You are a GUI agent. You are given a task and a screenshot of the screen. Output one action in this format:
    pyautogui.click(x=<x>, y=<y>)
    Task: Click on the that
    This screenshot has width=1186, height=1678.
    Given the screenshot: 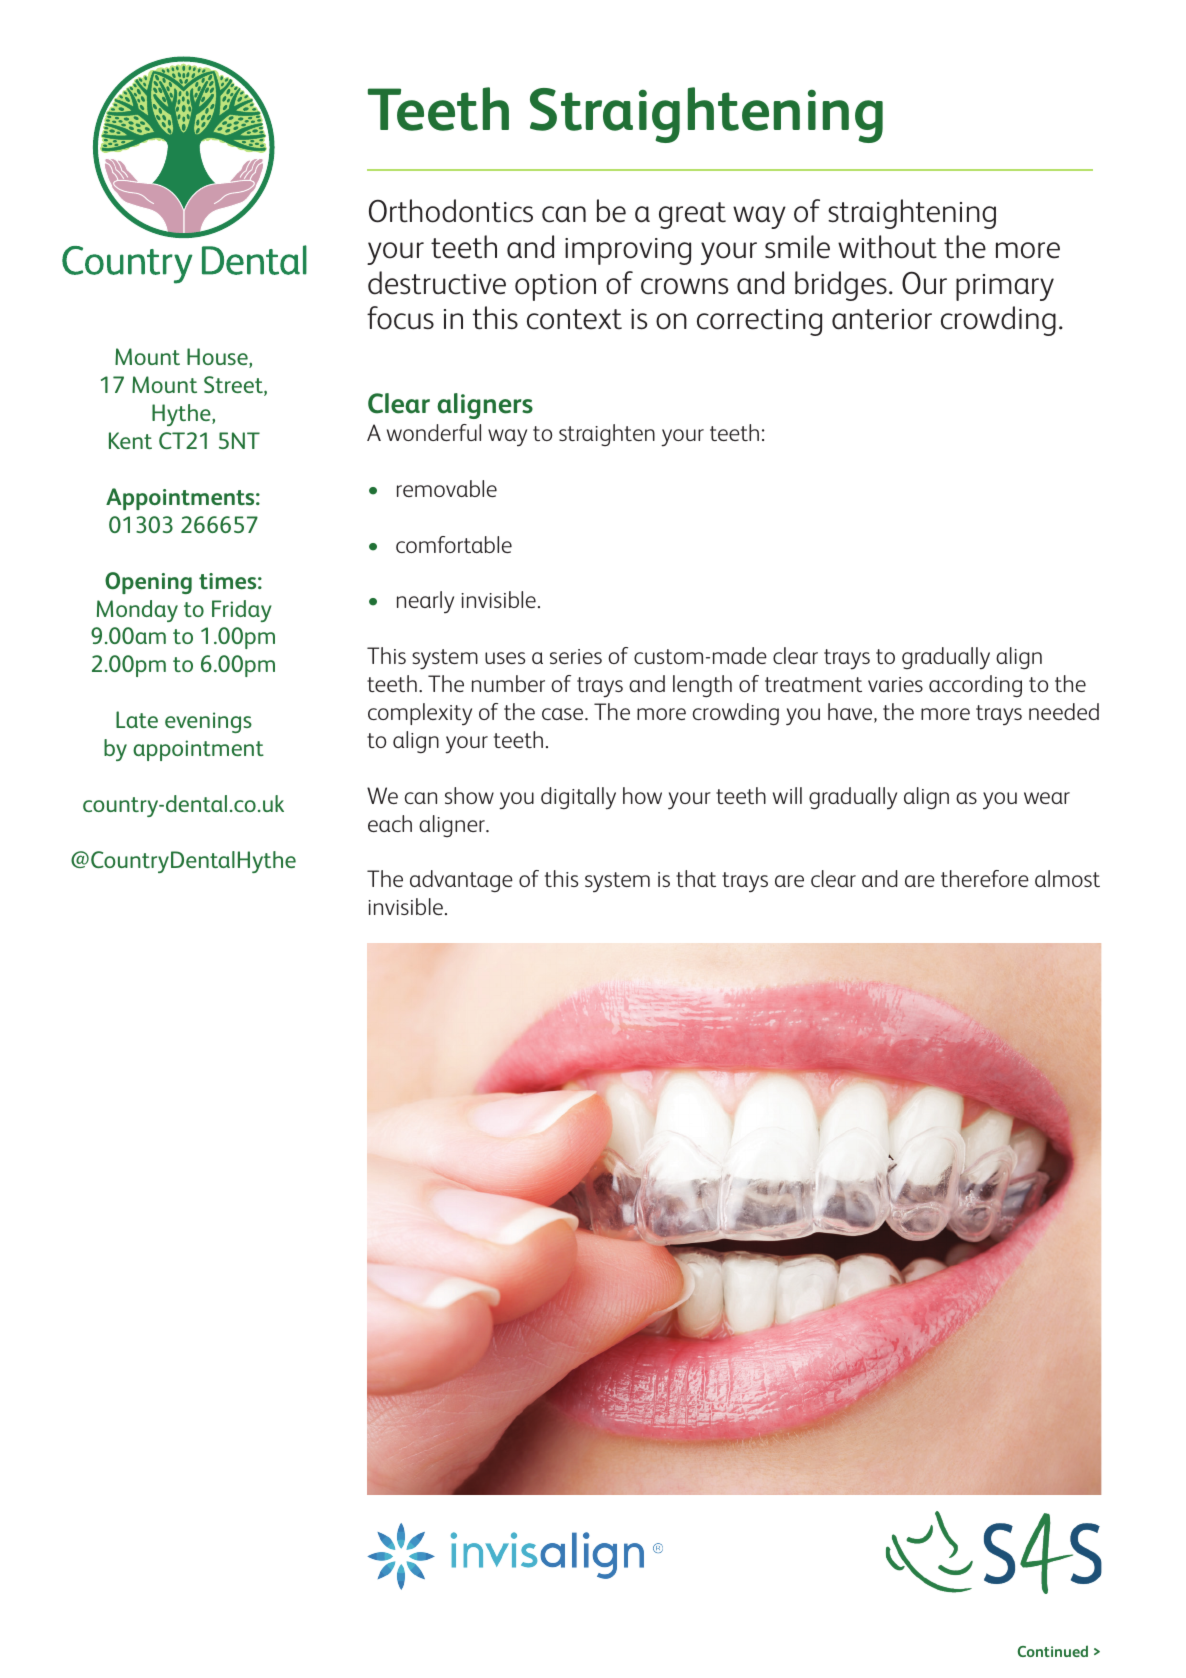 What is the action you would take?
    pyautogui.click(x=696, y=878)
